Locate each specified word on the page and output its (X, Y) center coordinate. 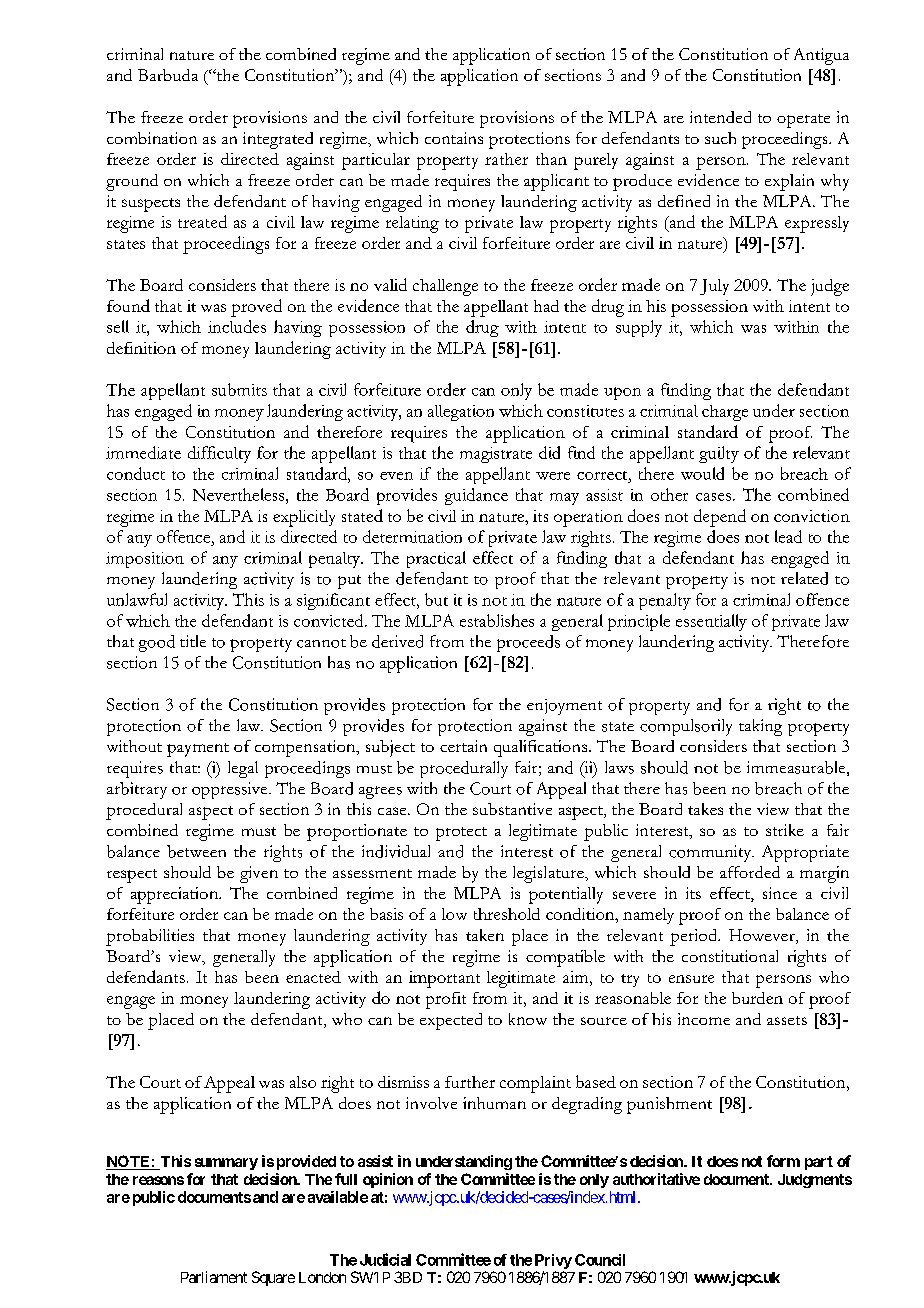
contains (454, 138)
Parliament (214, 1277)
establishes (497, 620)
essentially (711, 622)
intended (720, 117)
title (193, 641)
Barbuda (168, 75)
